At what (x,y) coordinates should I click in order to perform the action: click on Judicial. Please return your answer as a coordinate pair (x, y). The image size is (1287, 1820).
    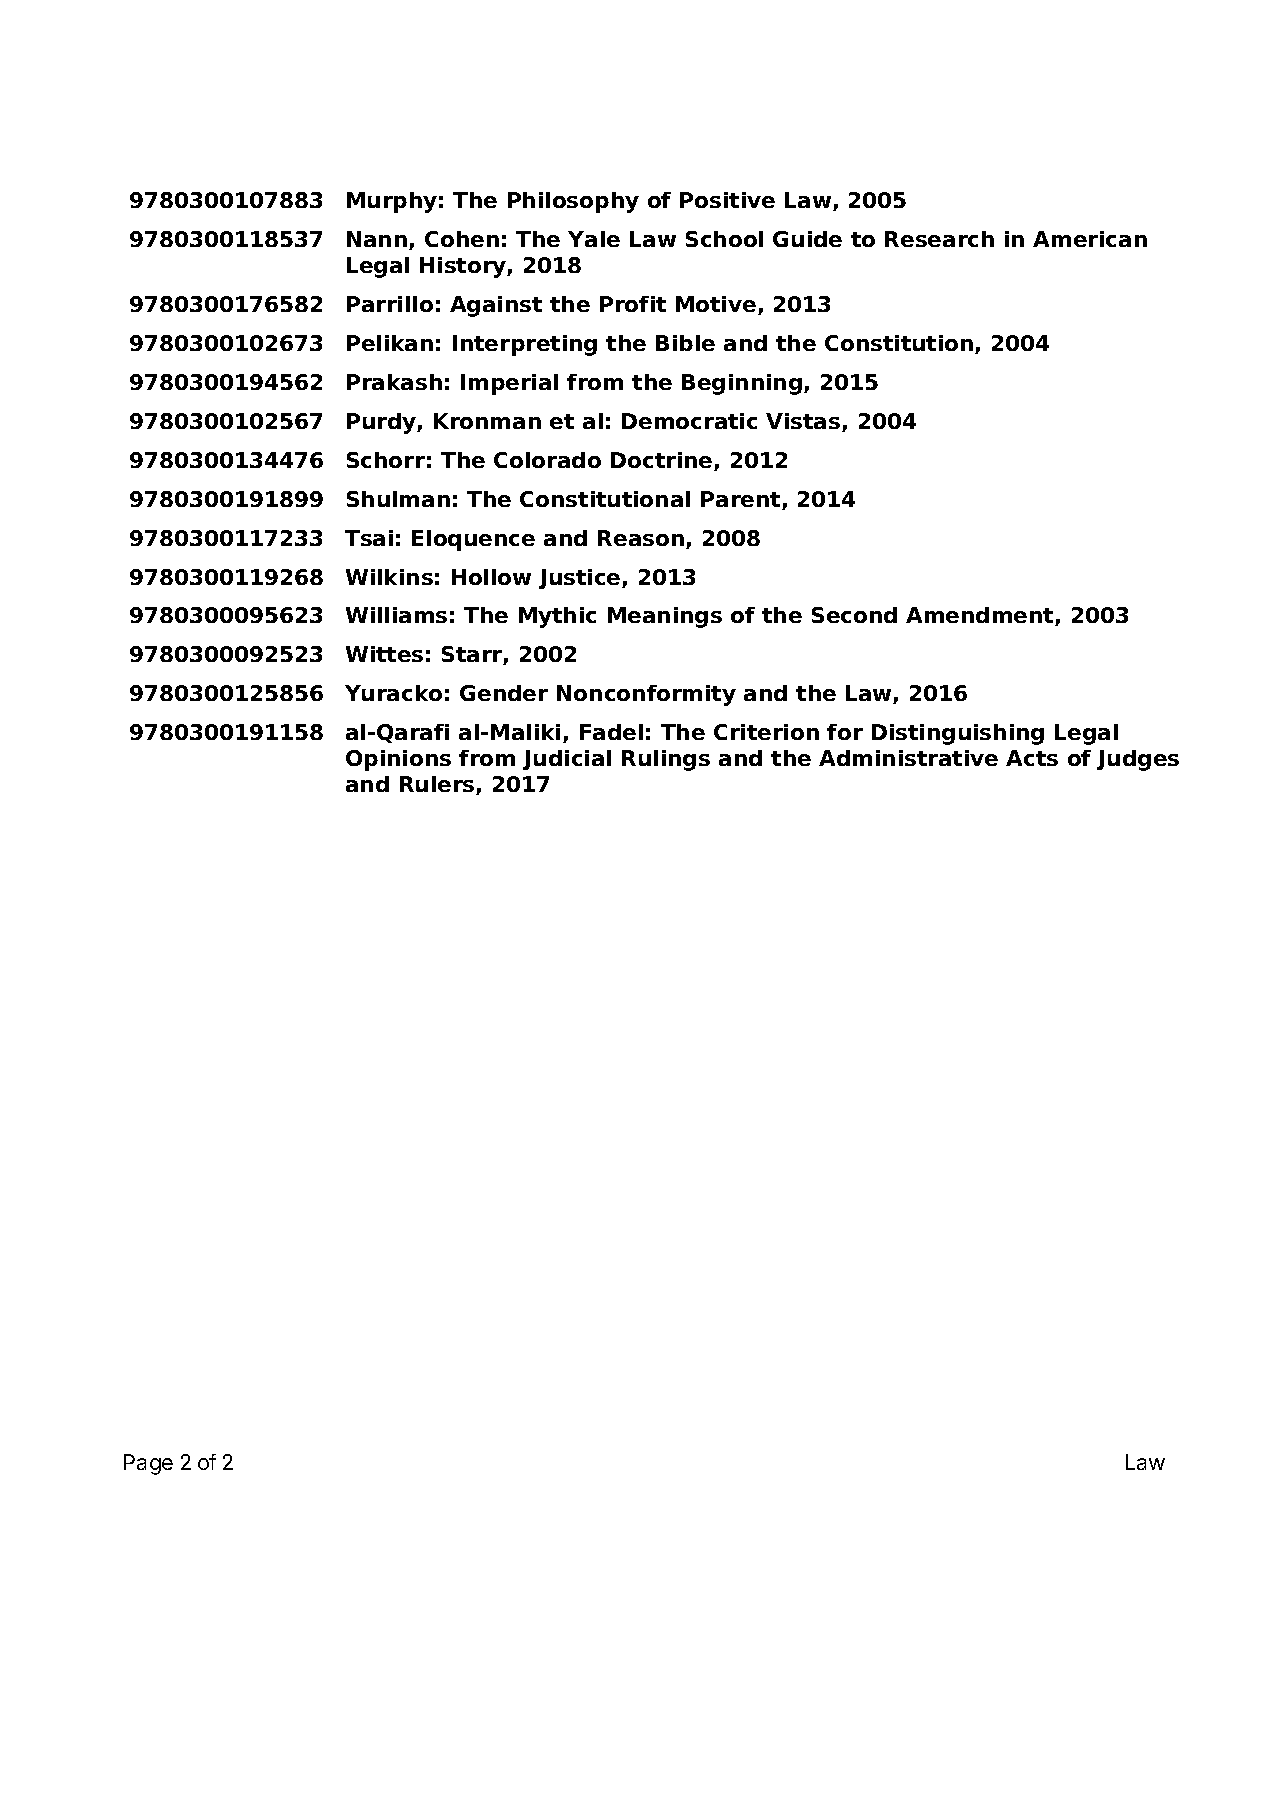
    Looking at the image, I should click on (567, 760).
